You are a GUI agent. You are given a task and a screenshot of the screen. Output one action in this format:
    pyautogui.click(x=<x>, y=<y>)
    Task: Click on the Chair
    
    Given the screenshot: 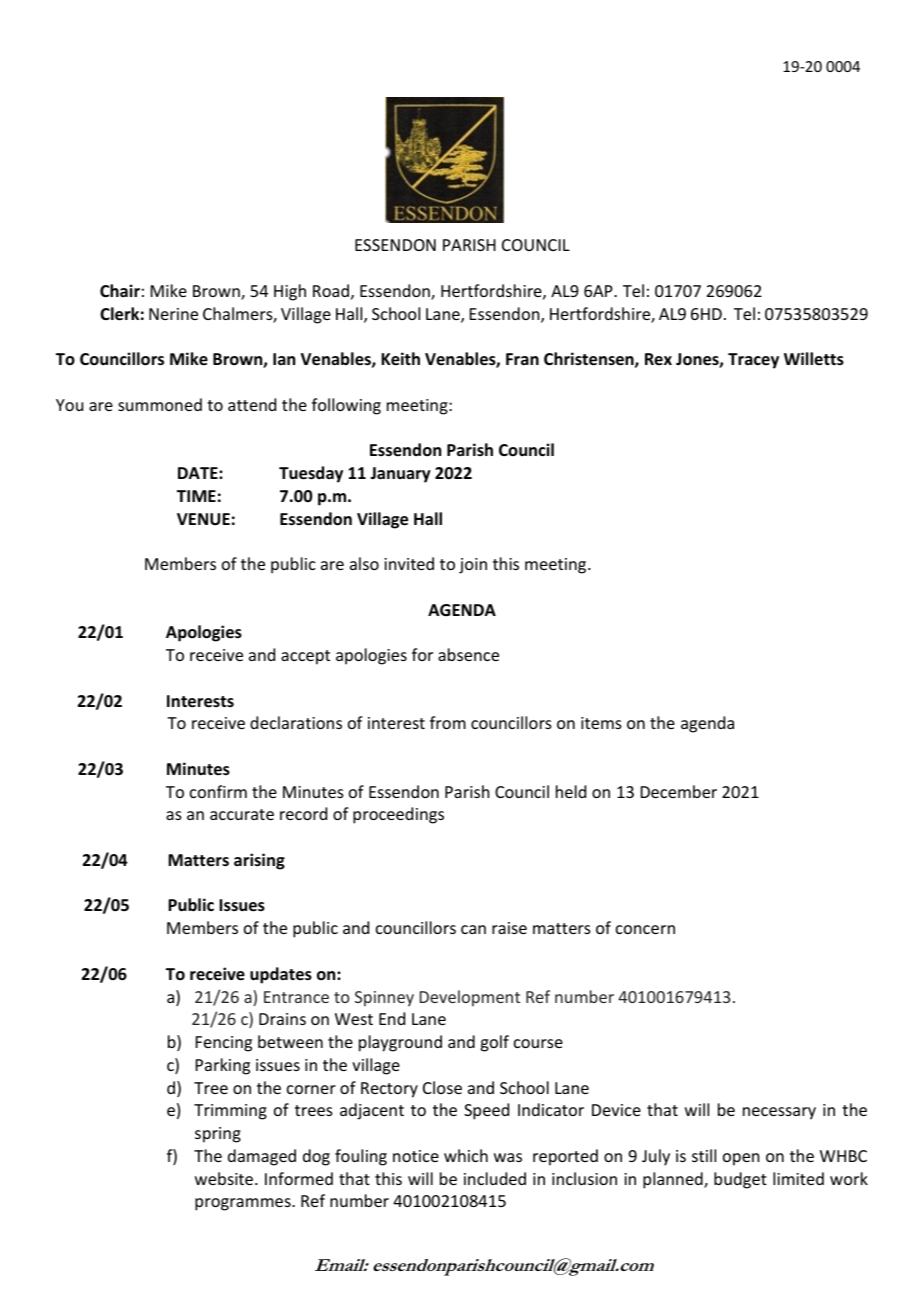 What is the action you would take?
    pyautogui.click(x=120, y=290)
